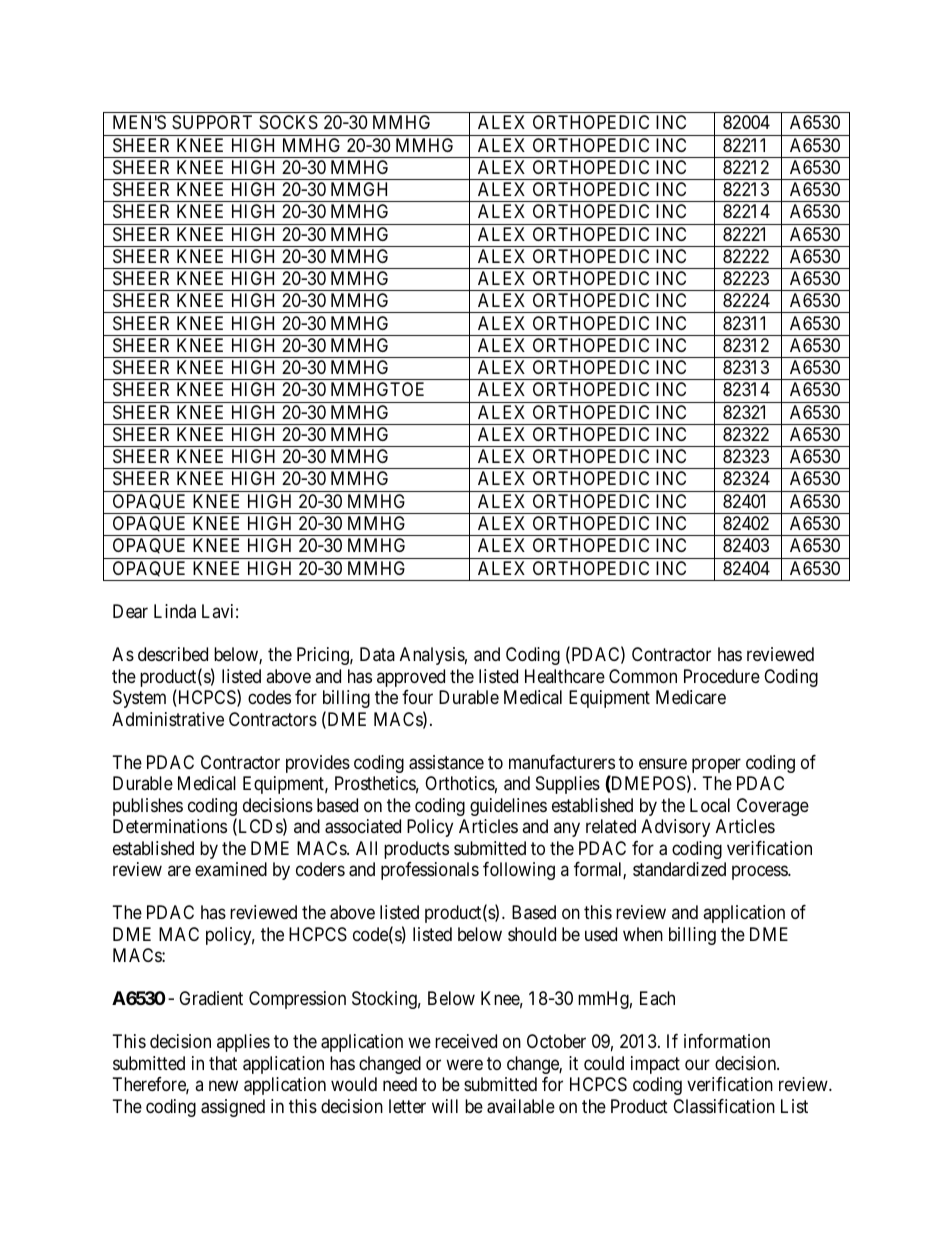 The height and width of the screenshot is (1233, 952). Describe the element at coordinates (691, 697) in the screenshot. I see `Medicare` at that location.
